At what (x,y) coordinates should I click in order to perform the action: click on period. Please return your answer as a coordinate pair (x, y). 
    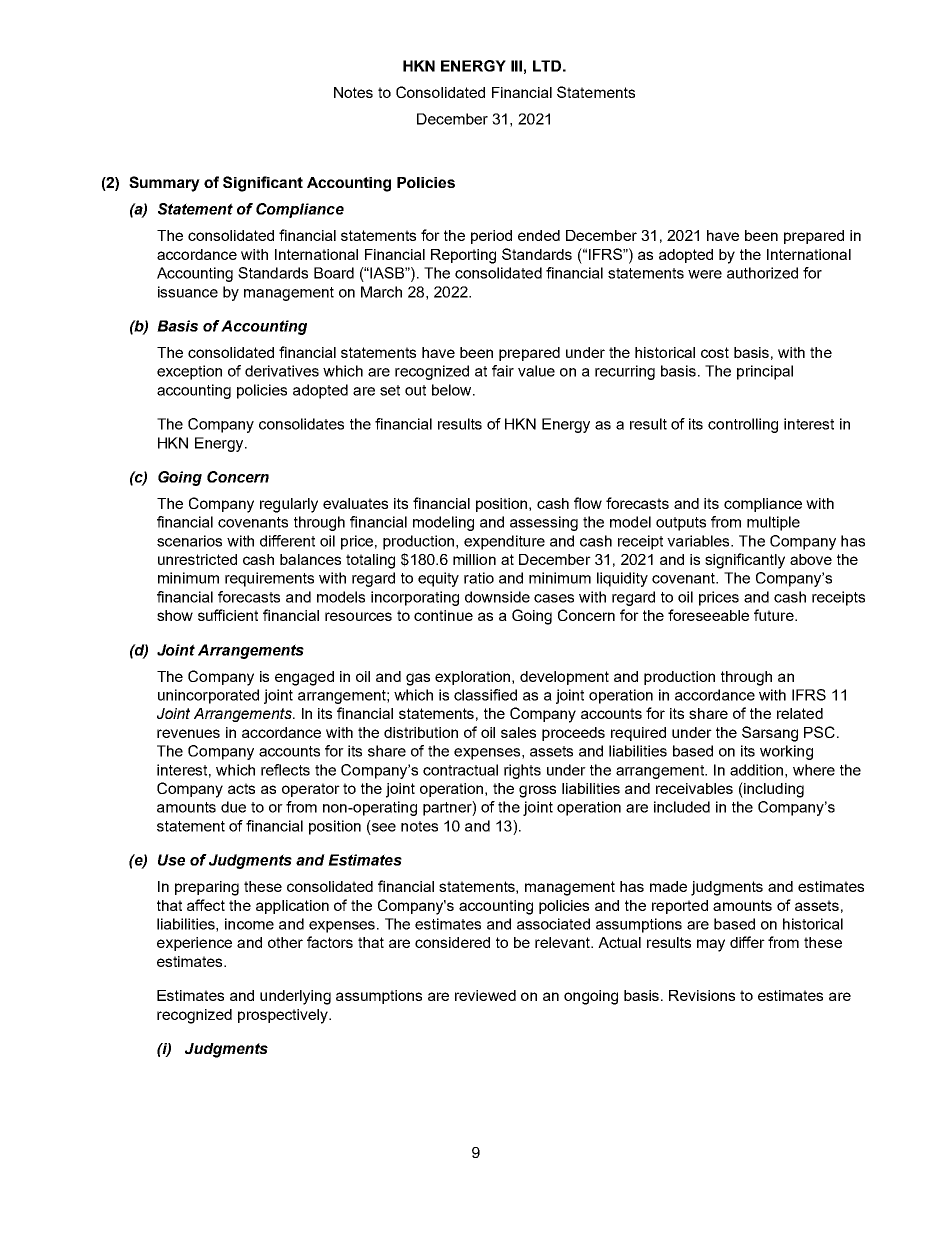
    Looking at the image, I should click on (491, 237).
